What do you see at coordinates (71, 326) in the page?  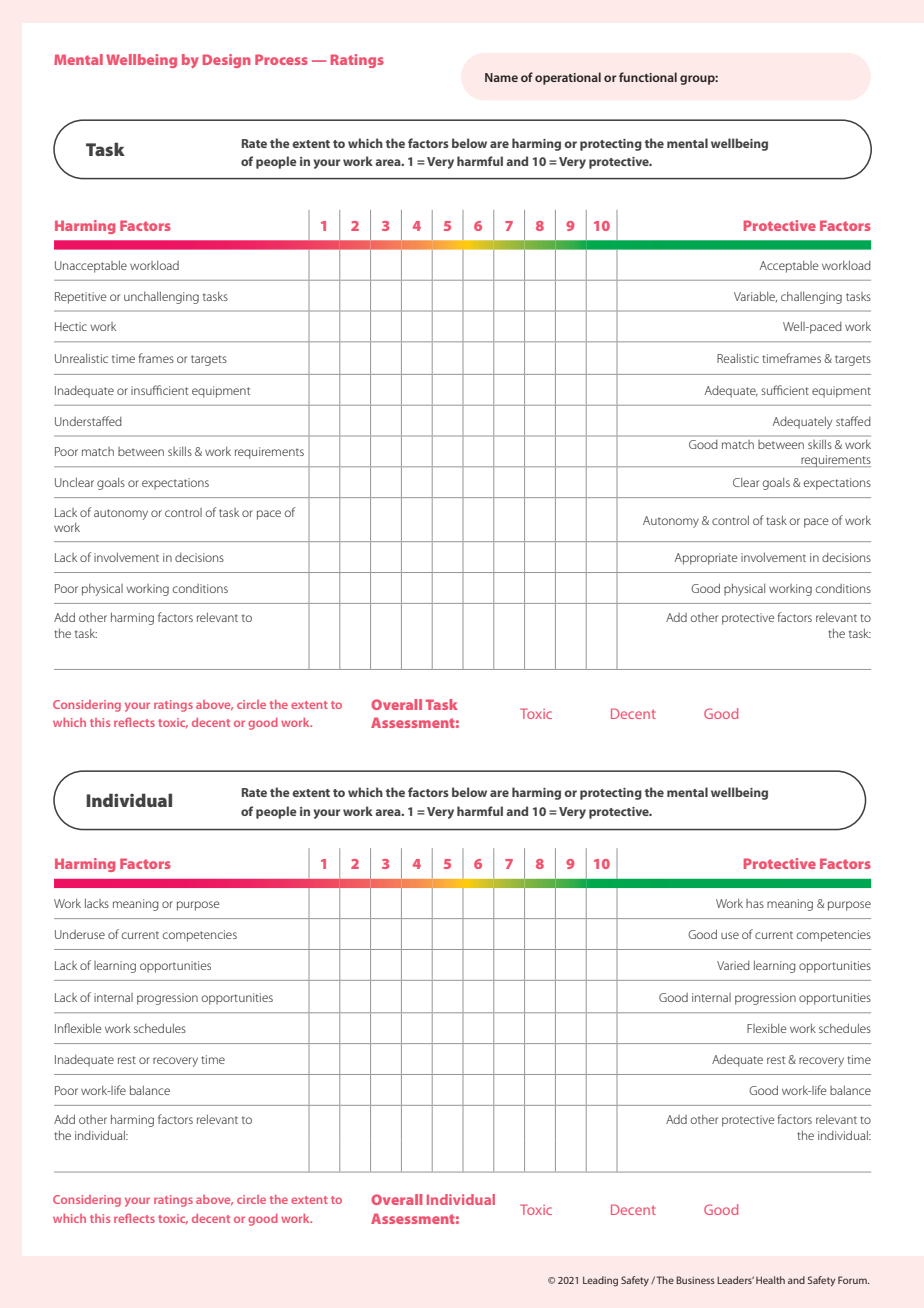 I see `Hectic` at bounding box center [71, 326].
